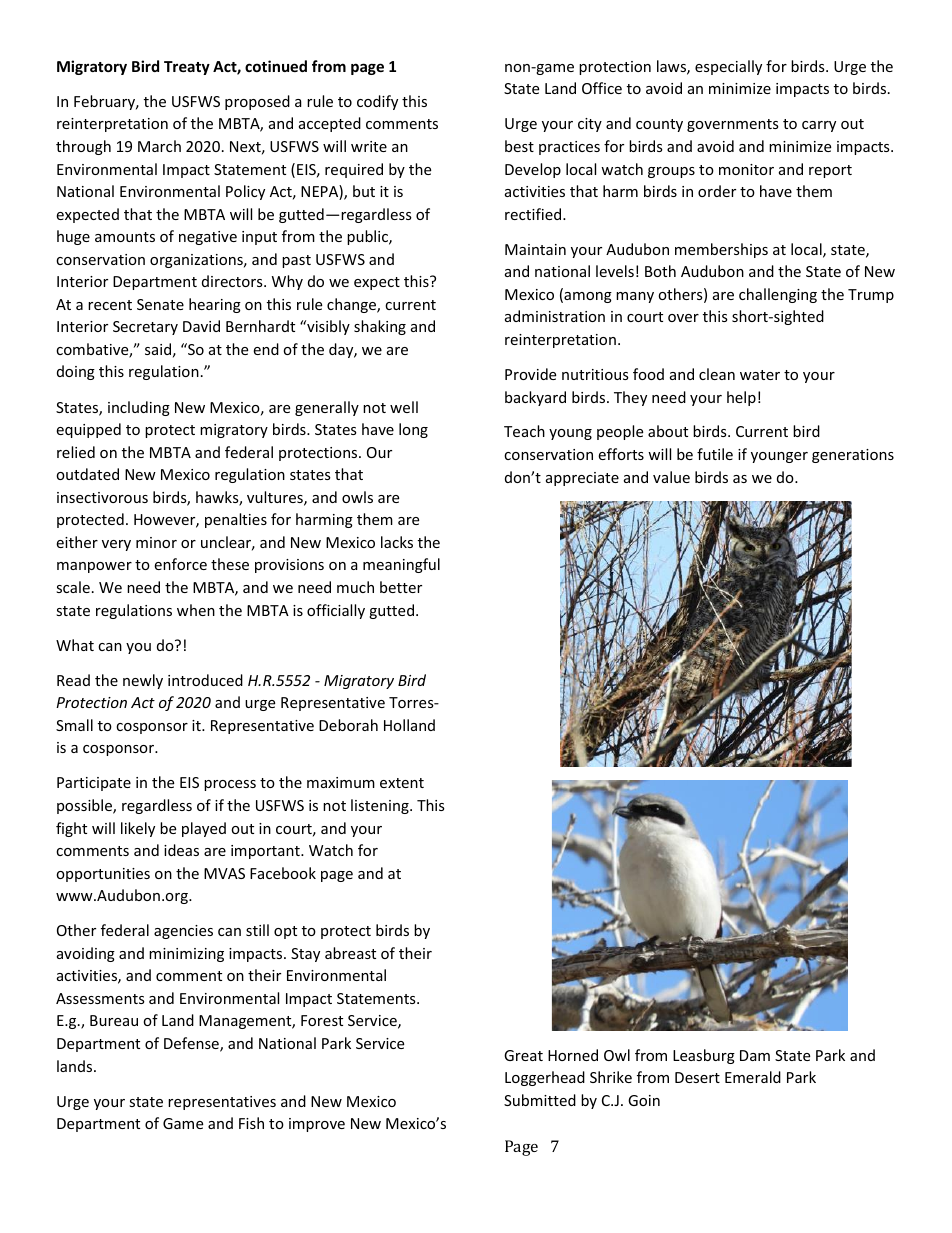  I want to click on Treaty, so click(187, 68).
